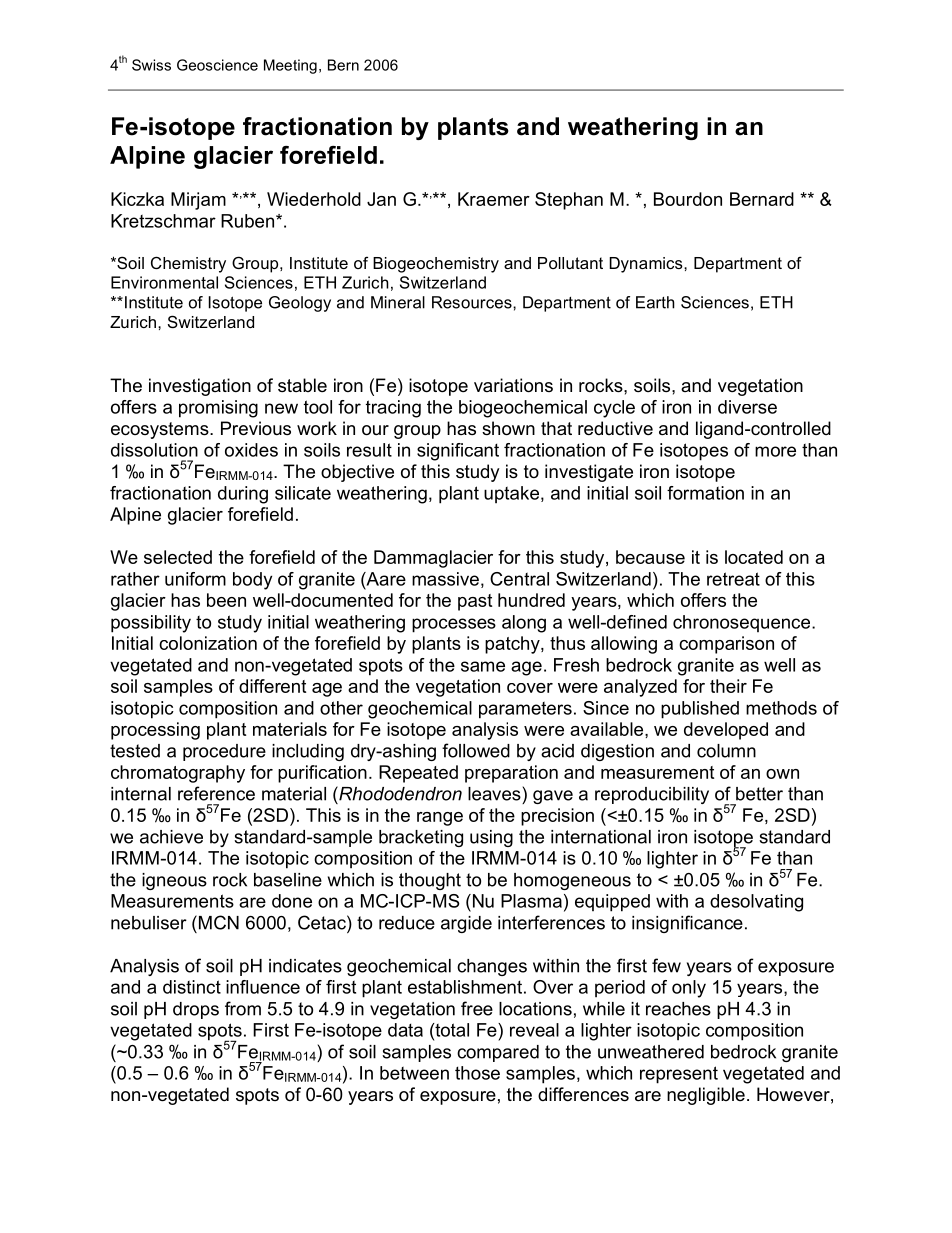 The width and height of the screenshot is (952, 1233). I want to click on Geoscience, so click(217, 65).
